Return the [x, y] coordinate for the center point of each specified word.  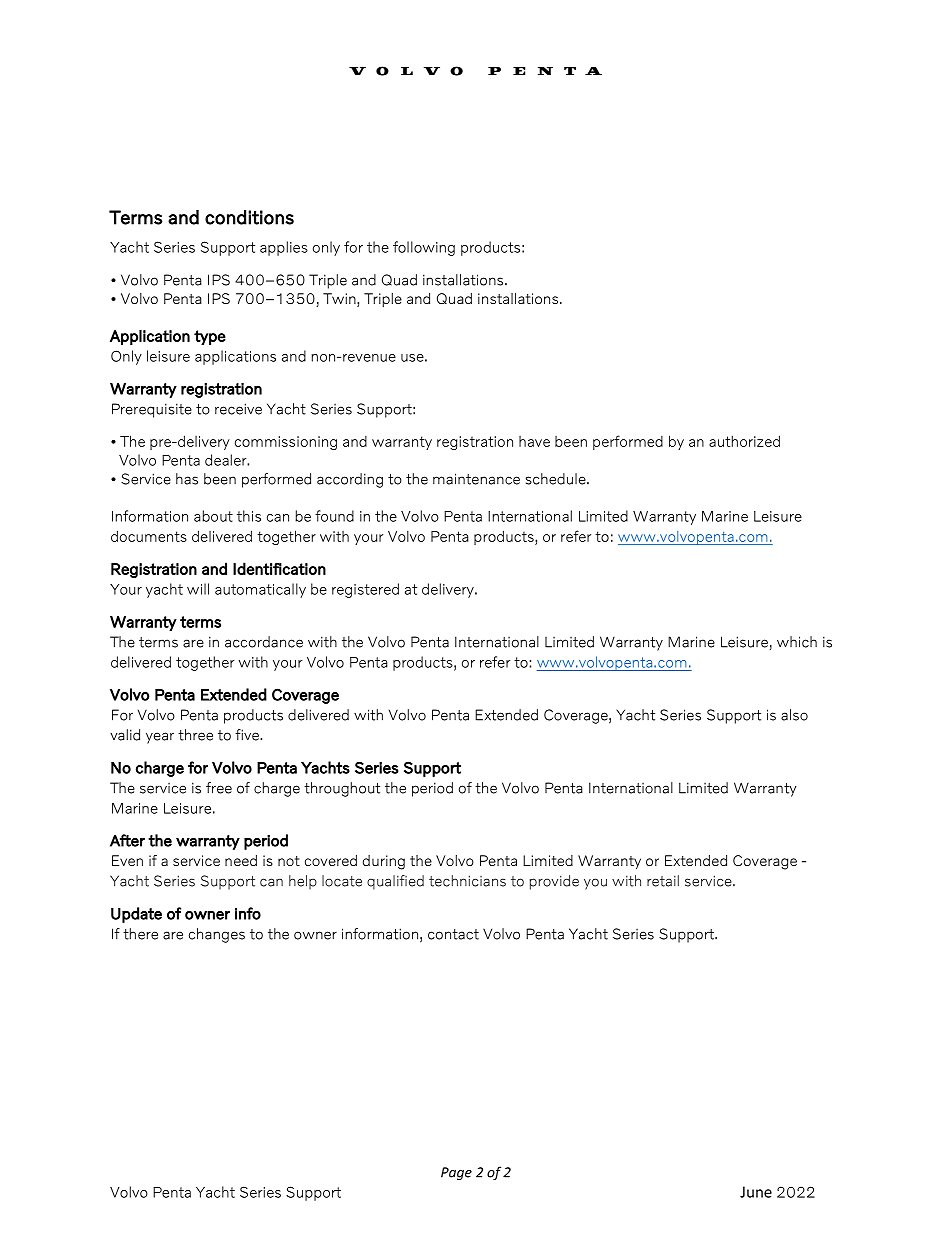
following [424, 248]
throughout [342, 789]
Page [456, 1173]
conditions [249, 217]
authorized [744, 441]
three [195, 735]
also [794, 715]
